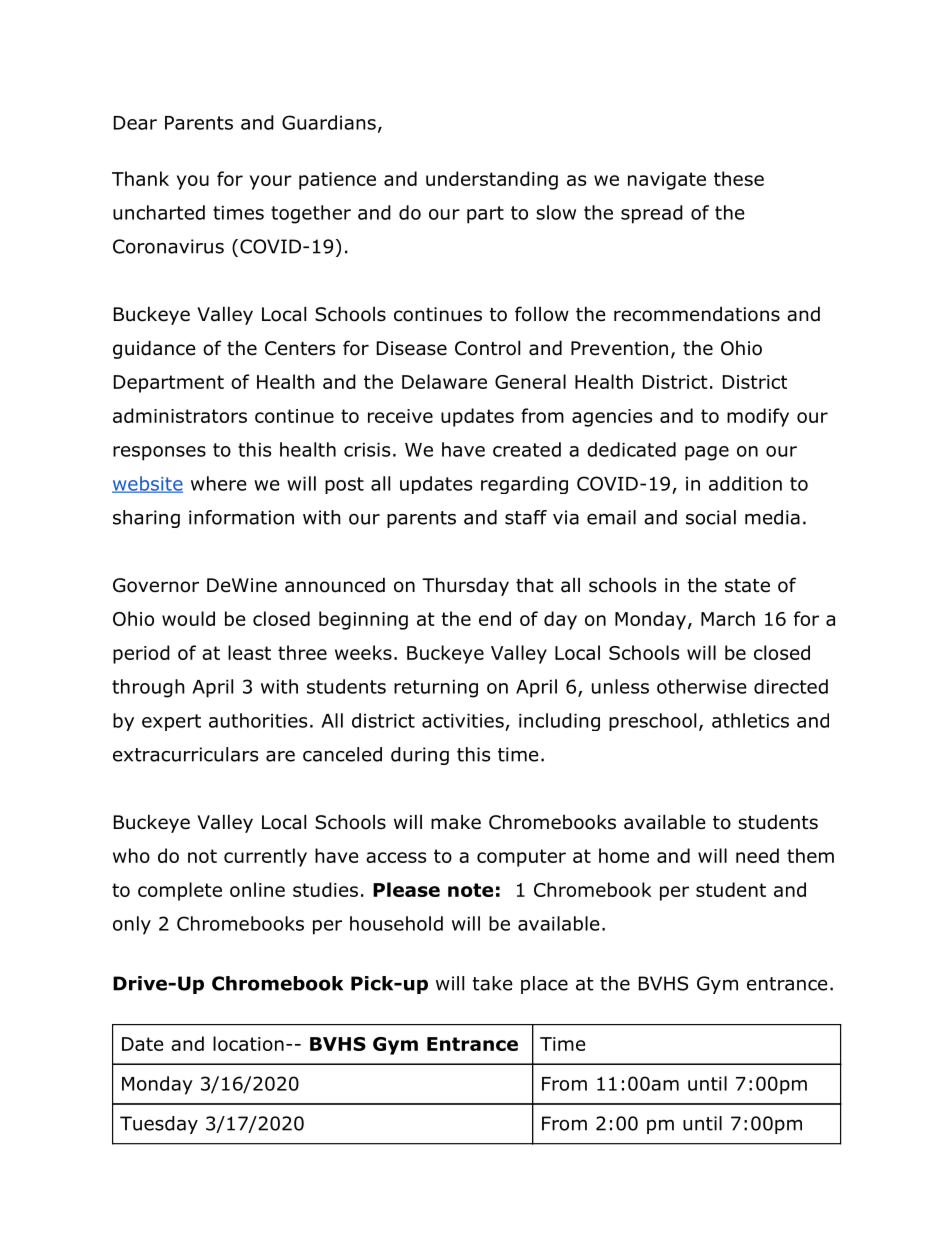  Describe the element at coordinates (159, 1125) in the screenshot. I see `Tuesday` at that location.
